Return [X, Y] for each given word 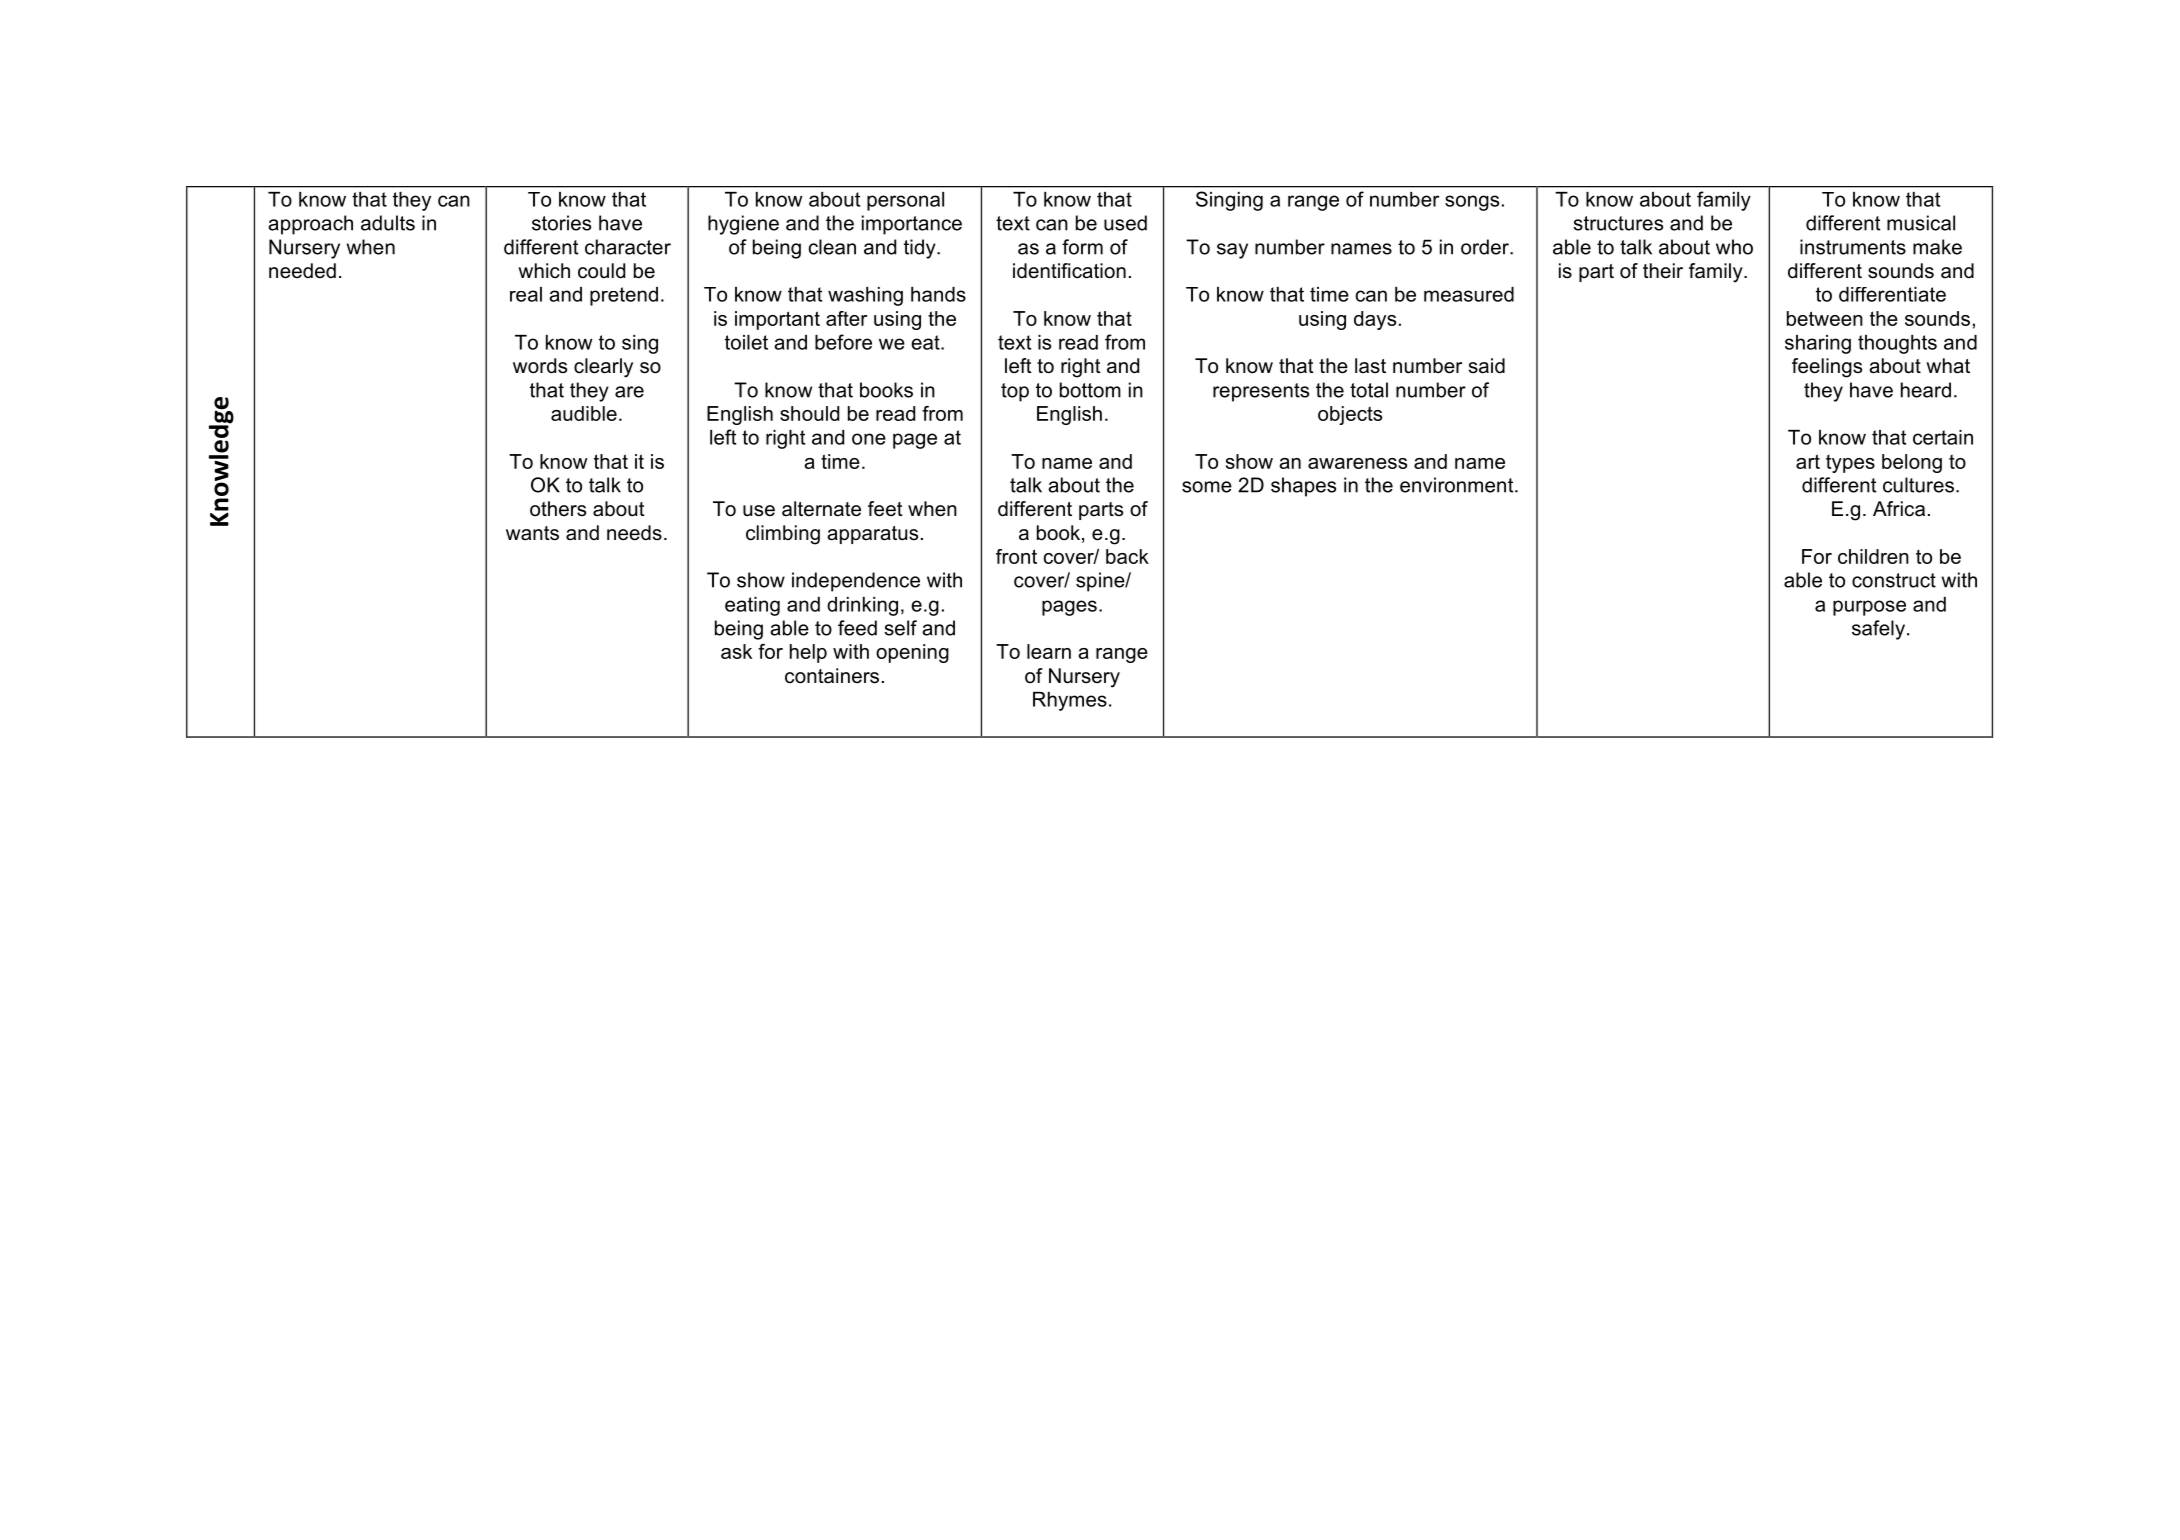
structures [1618, 223]
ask [736, 651]
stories [561, 223]
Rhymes [1070, 701]
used [1125, 223]
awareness [1357, 463]
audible [584, 413]
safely [1878, 630]
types [1850, 464]
